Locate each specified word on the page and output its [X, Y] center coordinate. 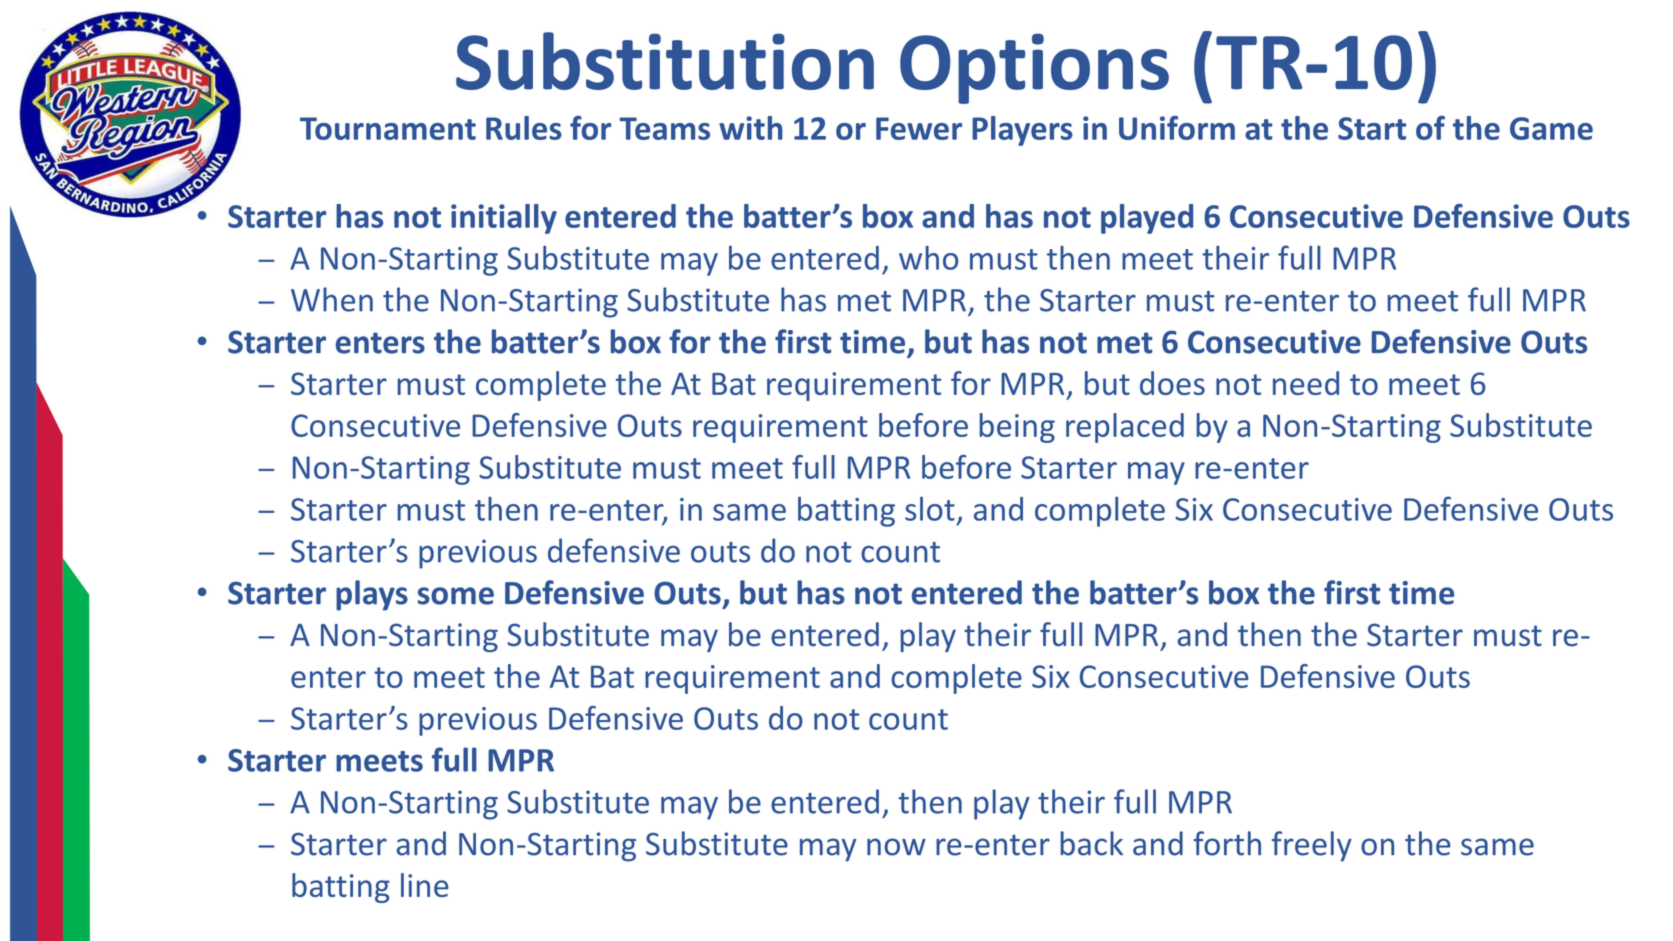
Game [1551, 128]
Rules [524, 128]
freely [1312, 846]
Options [1034, 68]
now [896, 847]
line [425, 885]
